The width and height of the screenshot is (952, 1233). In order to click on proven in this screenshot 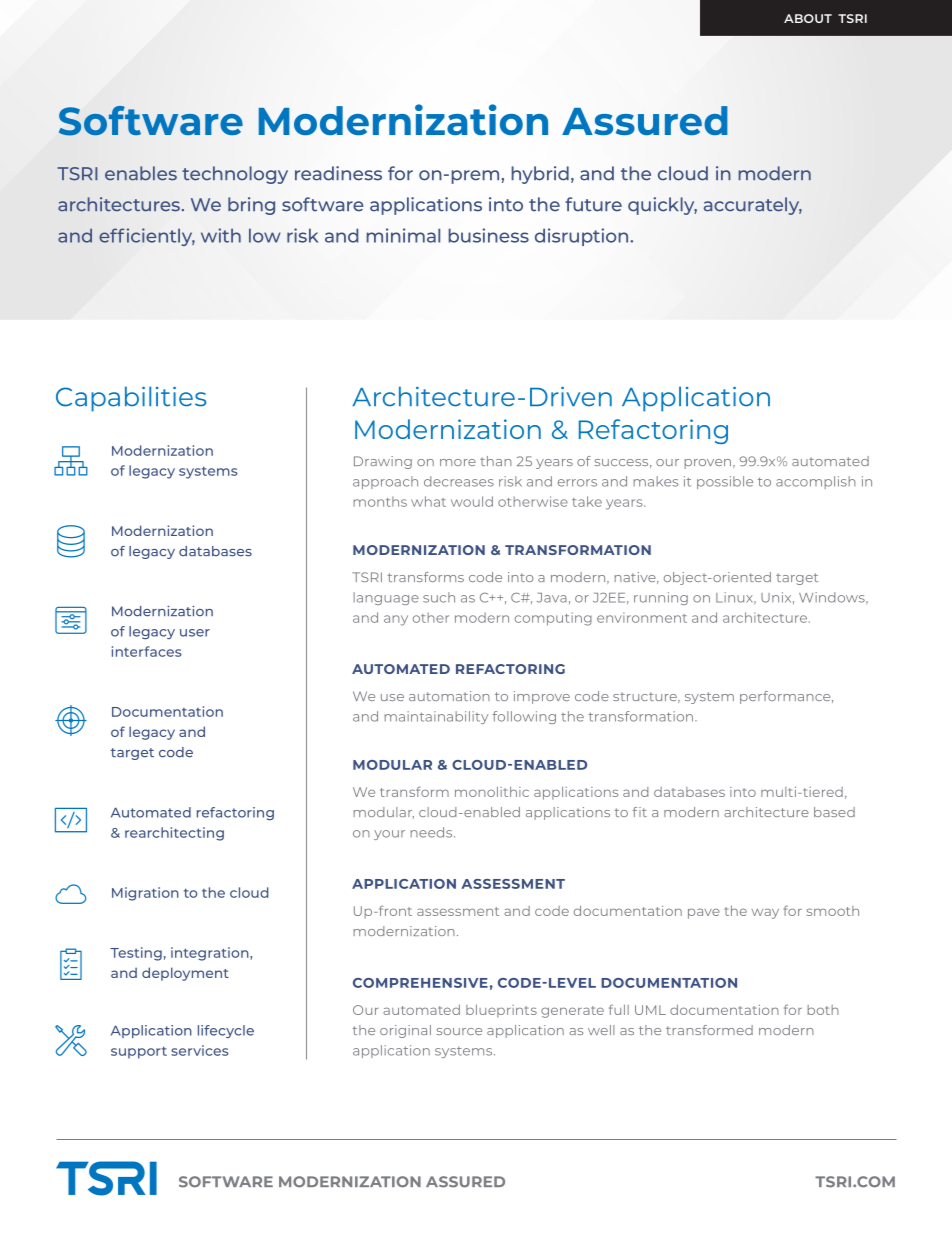, I will do `click(709, 464)`.
